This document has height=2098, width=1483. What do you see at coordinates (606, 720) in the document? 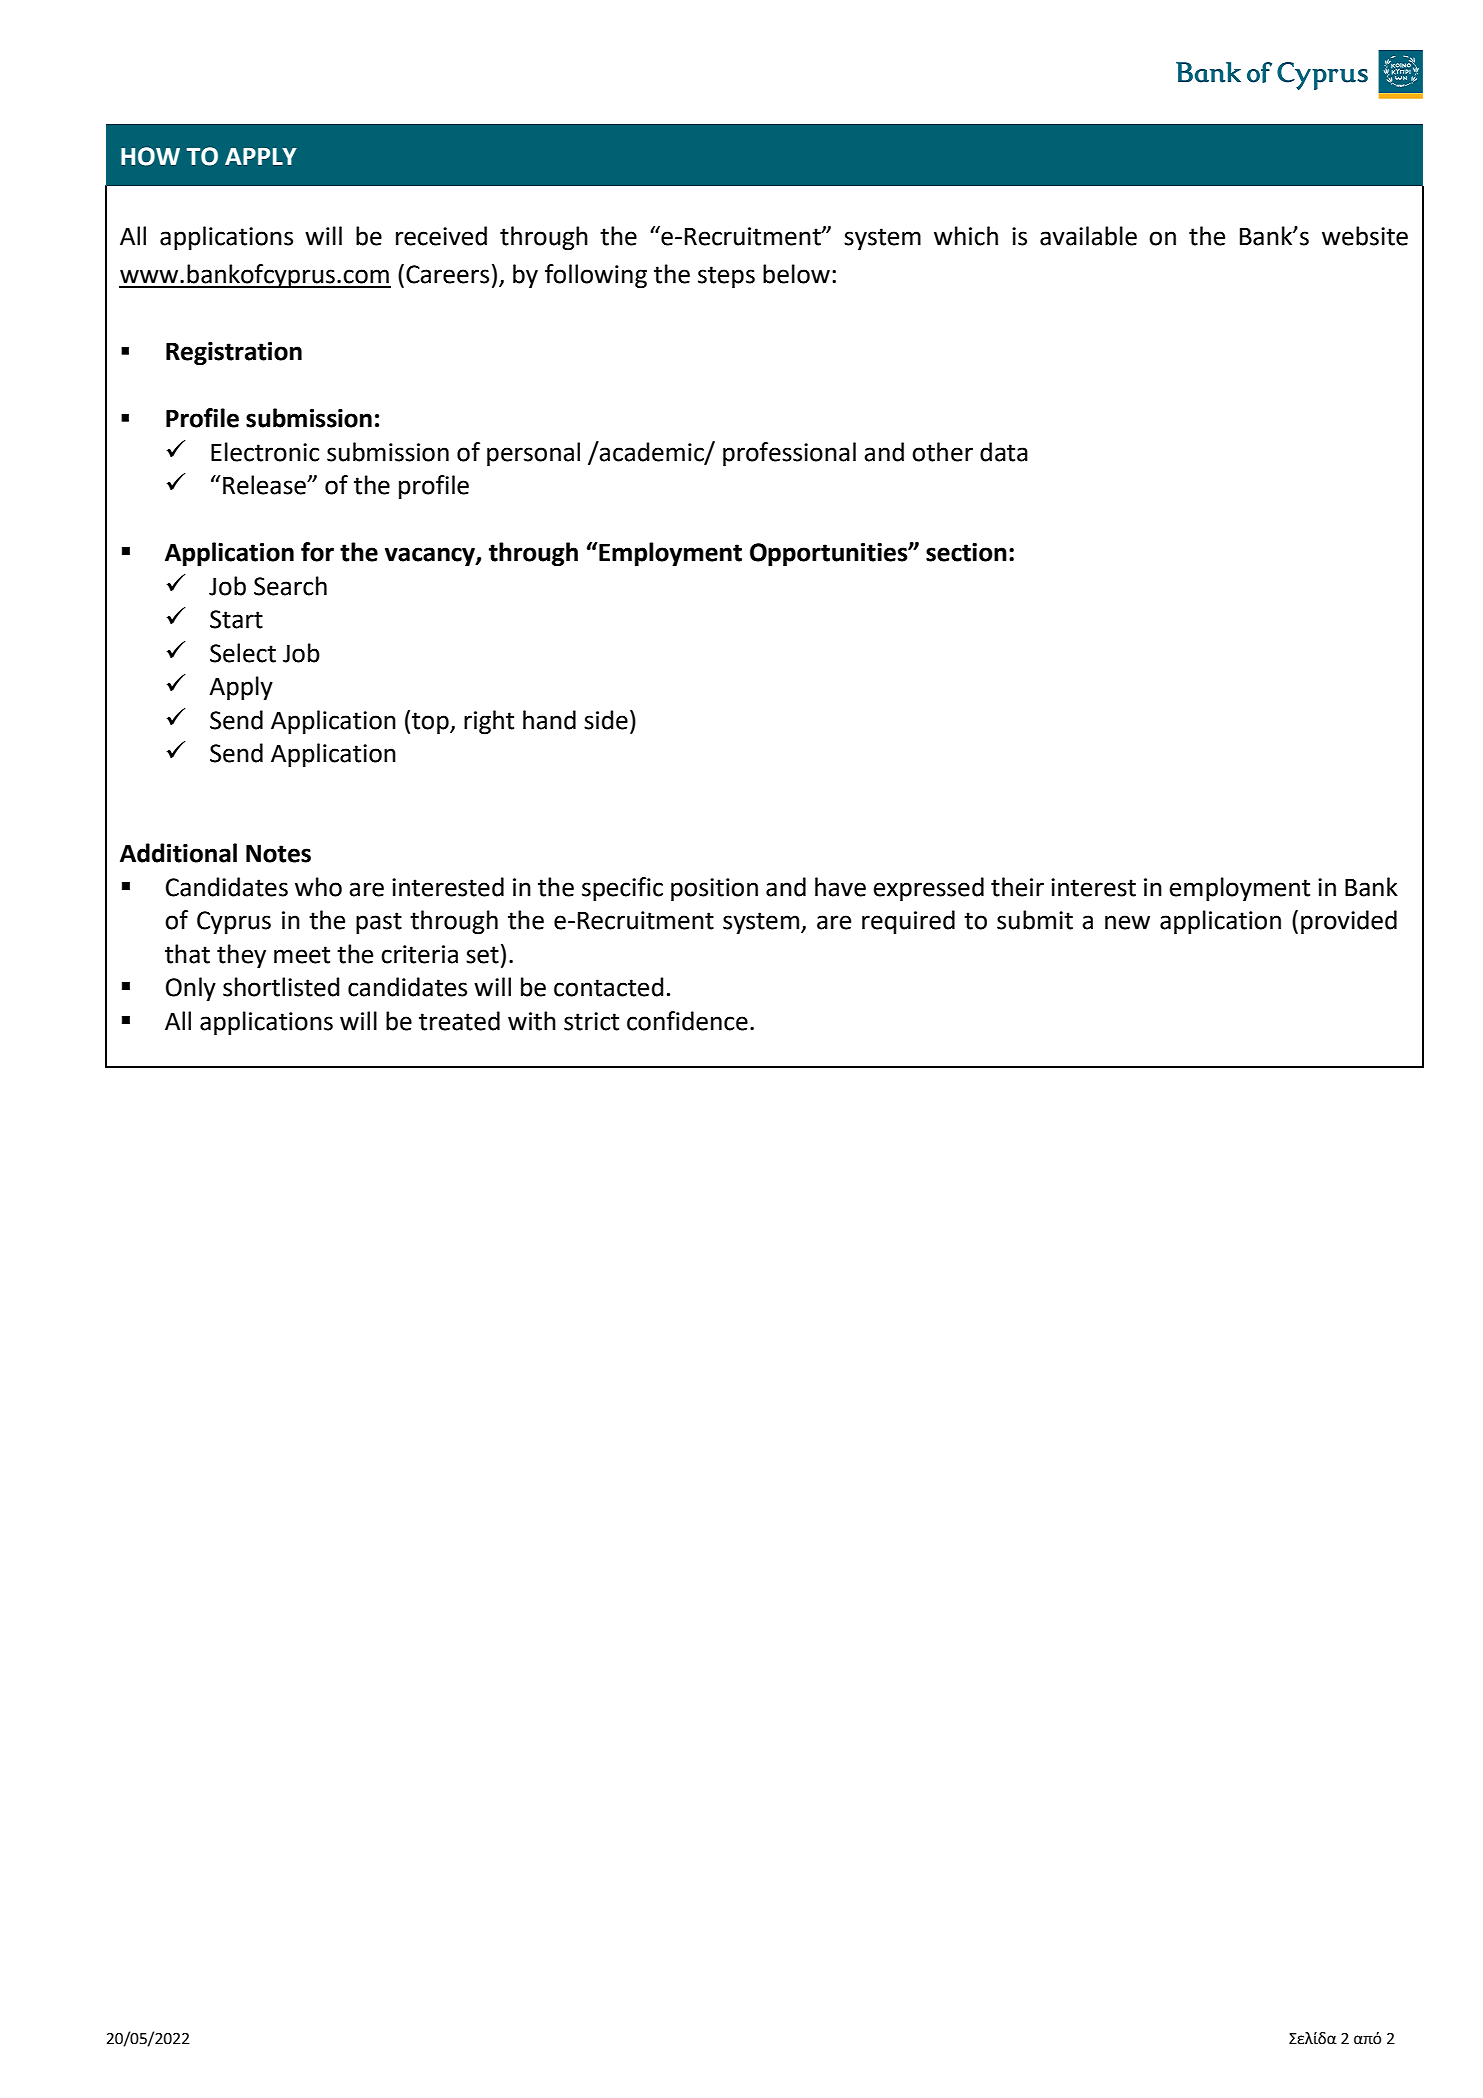
I see `side` at bounding box center [606, 720].
